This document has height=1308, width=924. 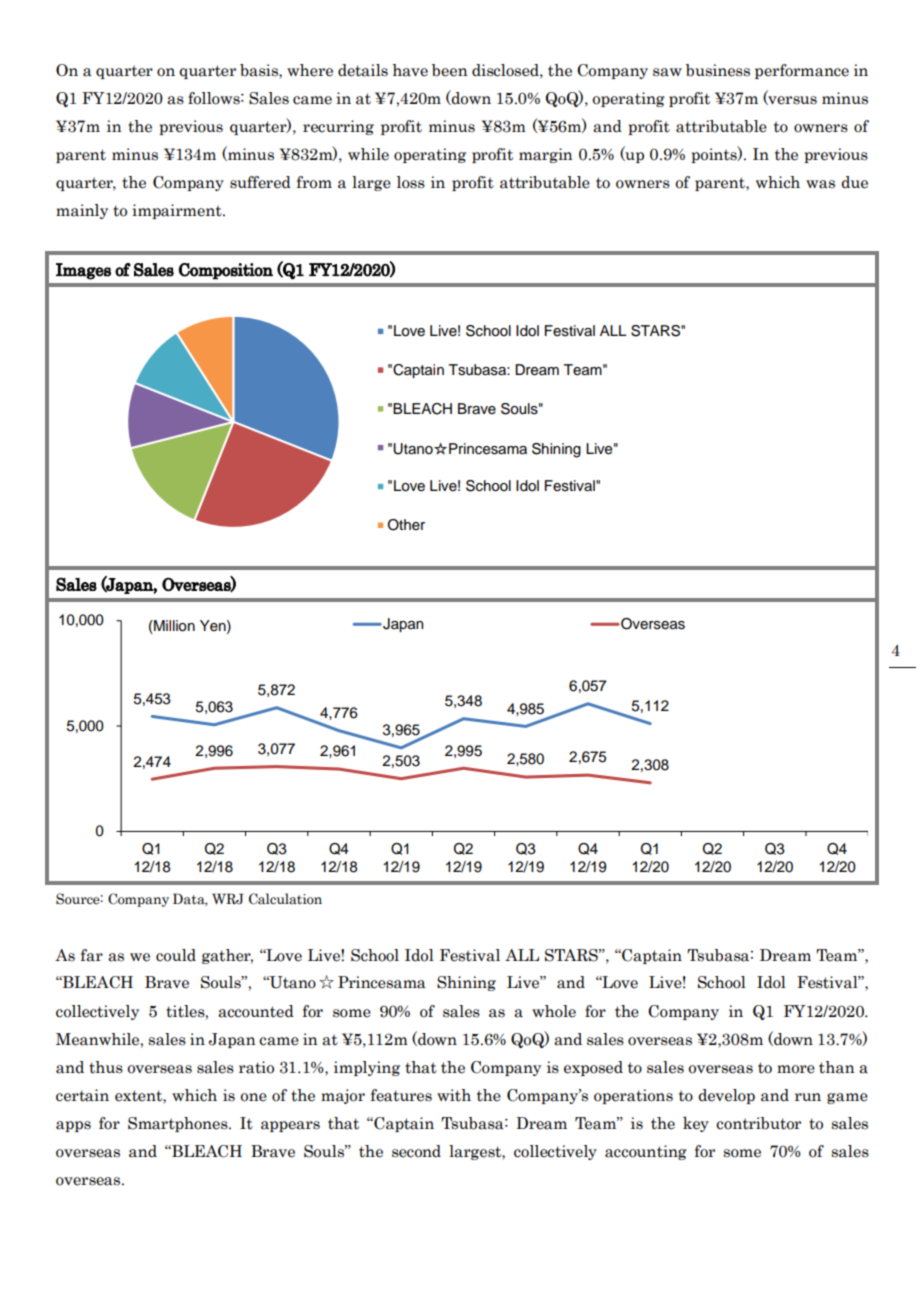 What do you see at coordinates (179, 1124) in the document?
I see `Smartphones` at bounding box center [179, 1124].
